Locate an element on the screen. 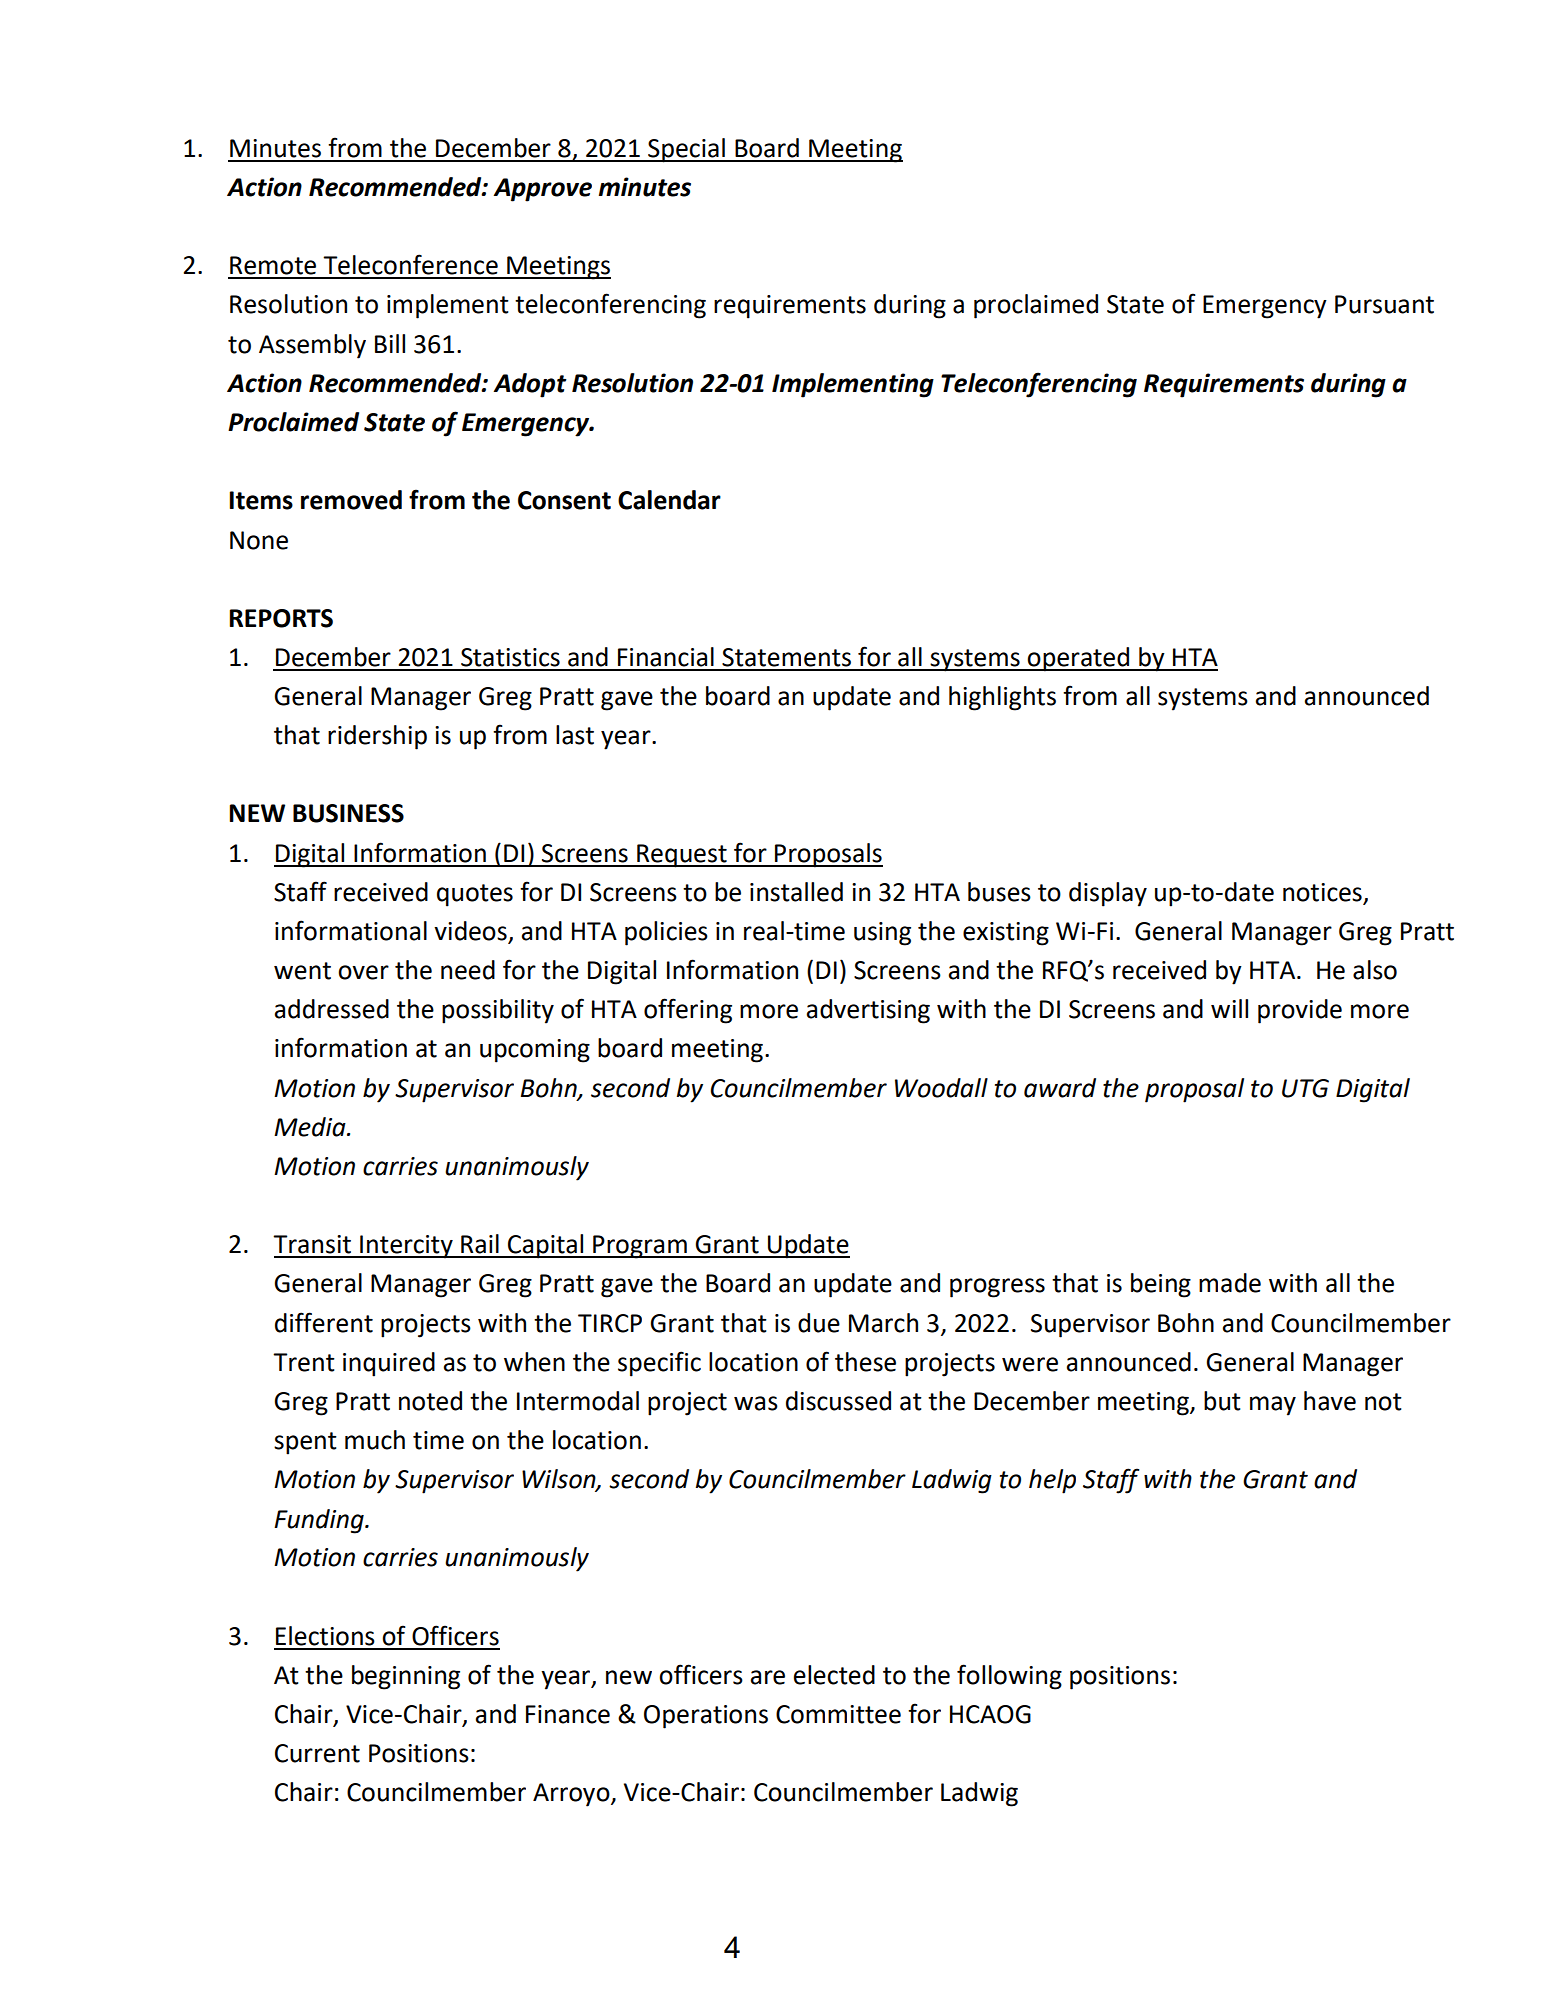  made is located at coordinates (1230, 1283).
